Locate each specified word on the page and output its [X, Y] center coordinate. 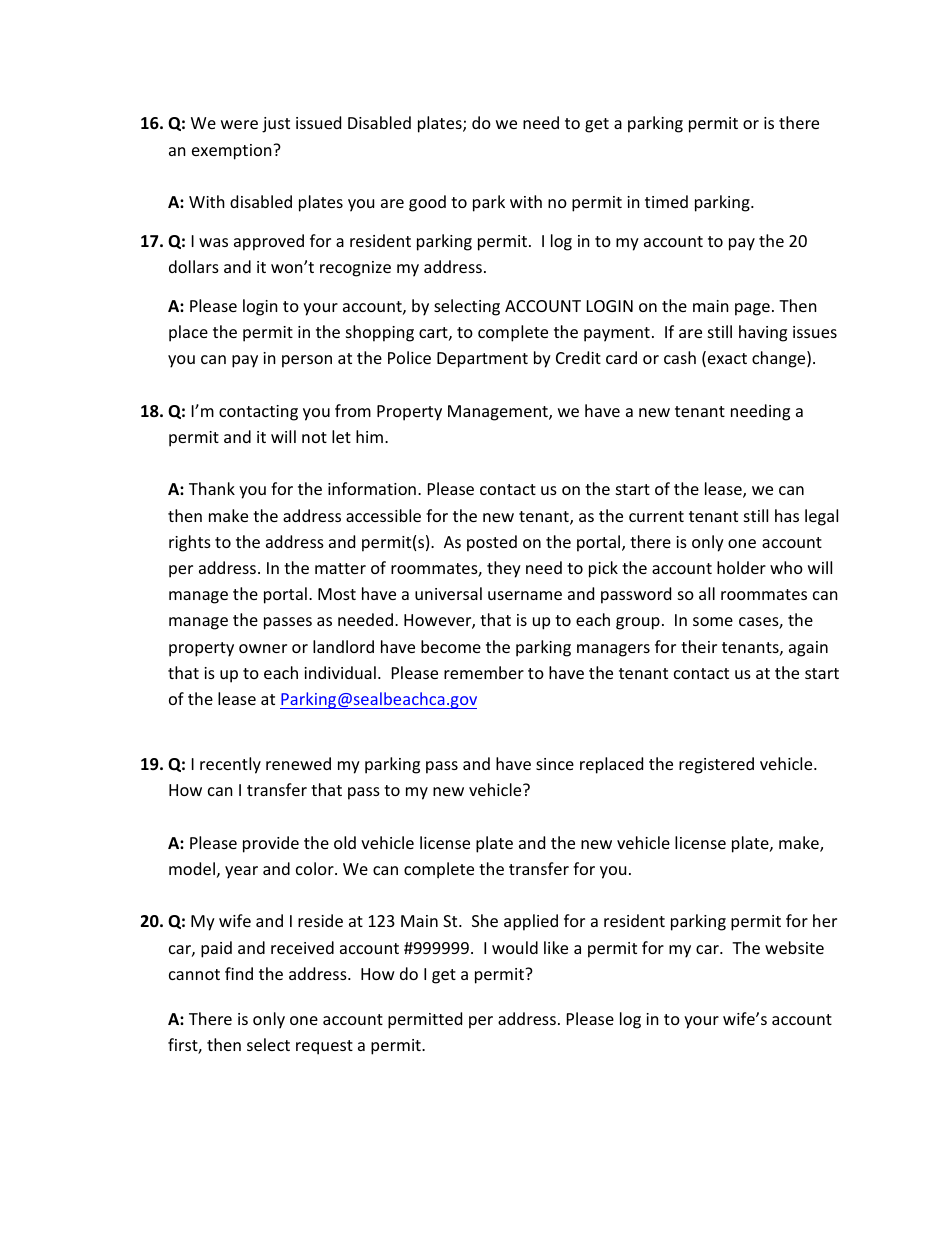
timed [666, 201]
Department [482, 360]
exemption [233, 152]
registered [716, 765]
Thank [212, 488]
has [787, 515]
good [427, 203]
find [239, 973]
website [794, 947]
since [555, 764]
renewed [298, 763]
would [515, 947]
